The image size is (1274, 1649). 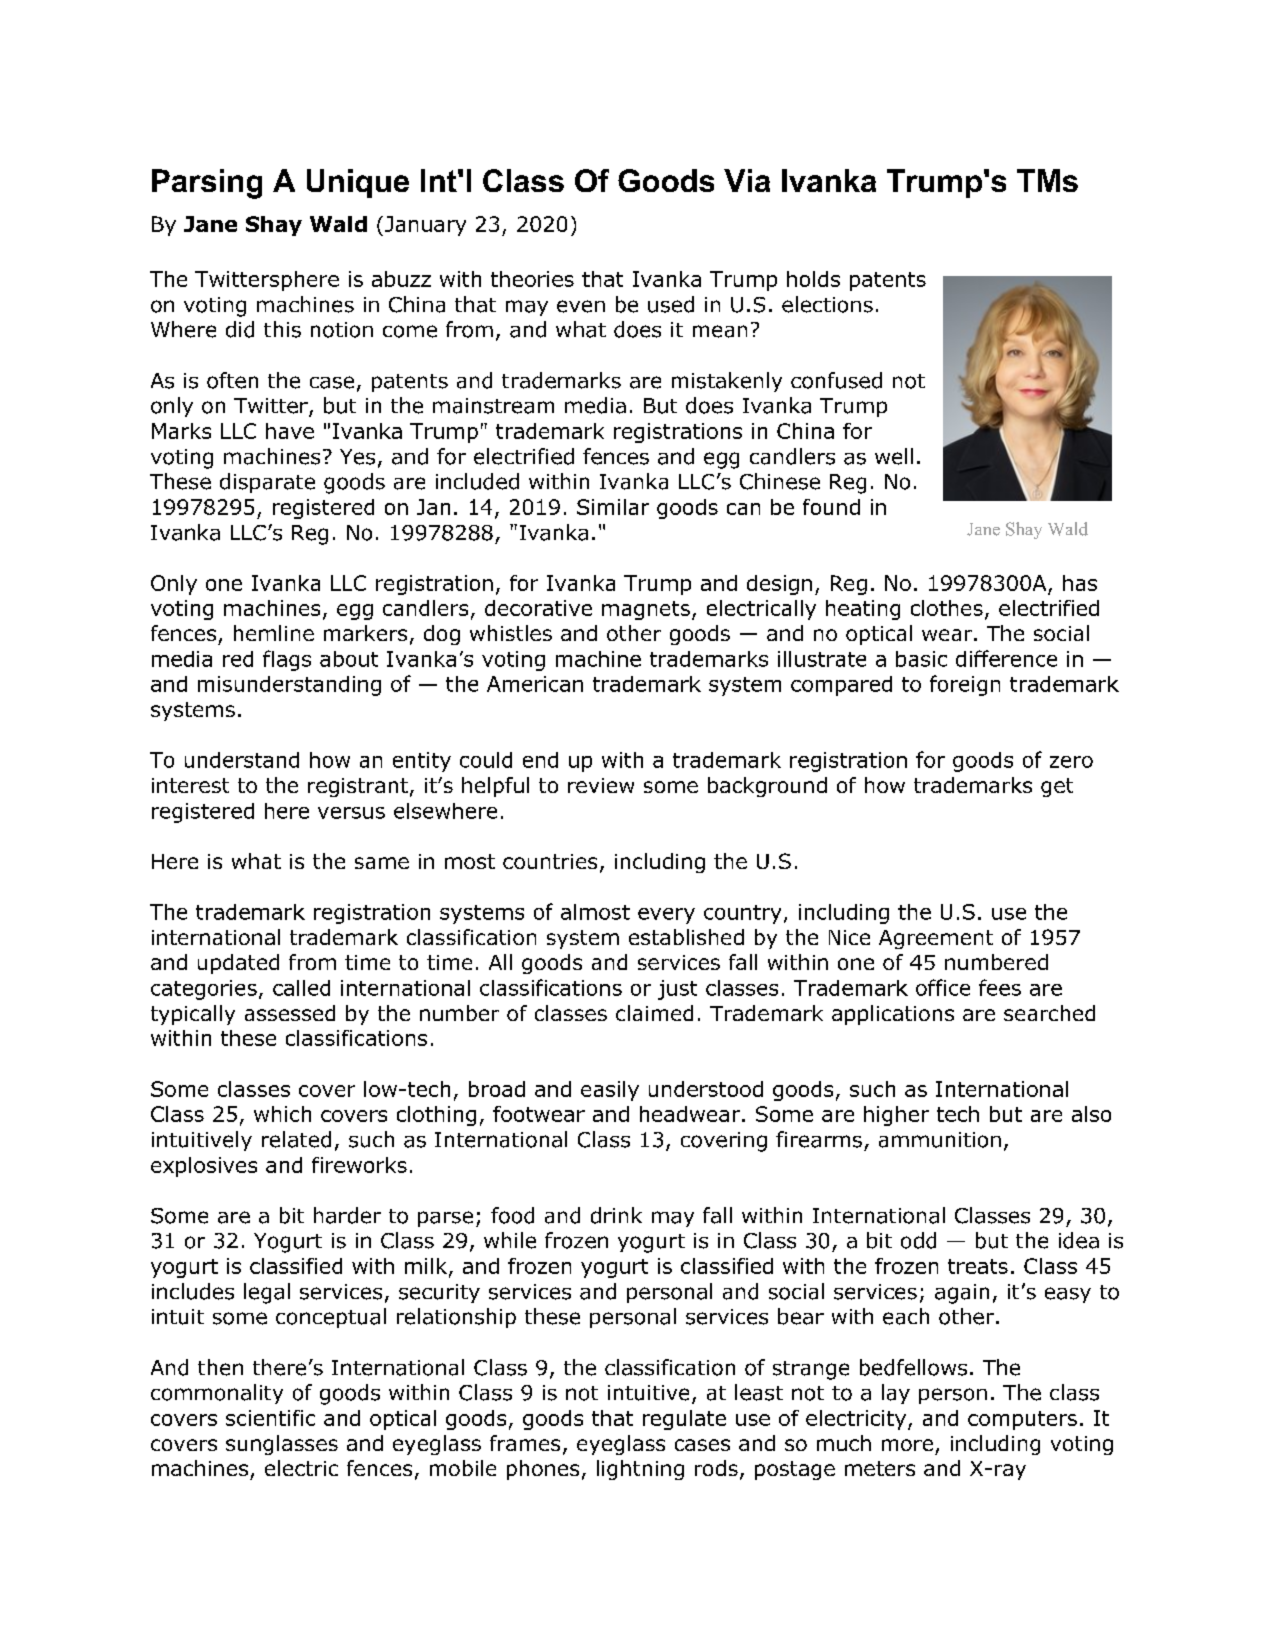 I want to click on Via, so click(x=747, y=180).
